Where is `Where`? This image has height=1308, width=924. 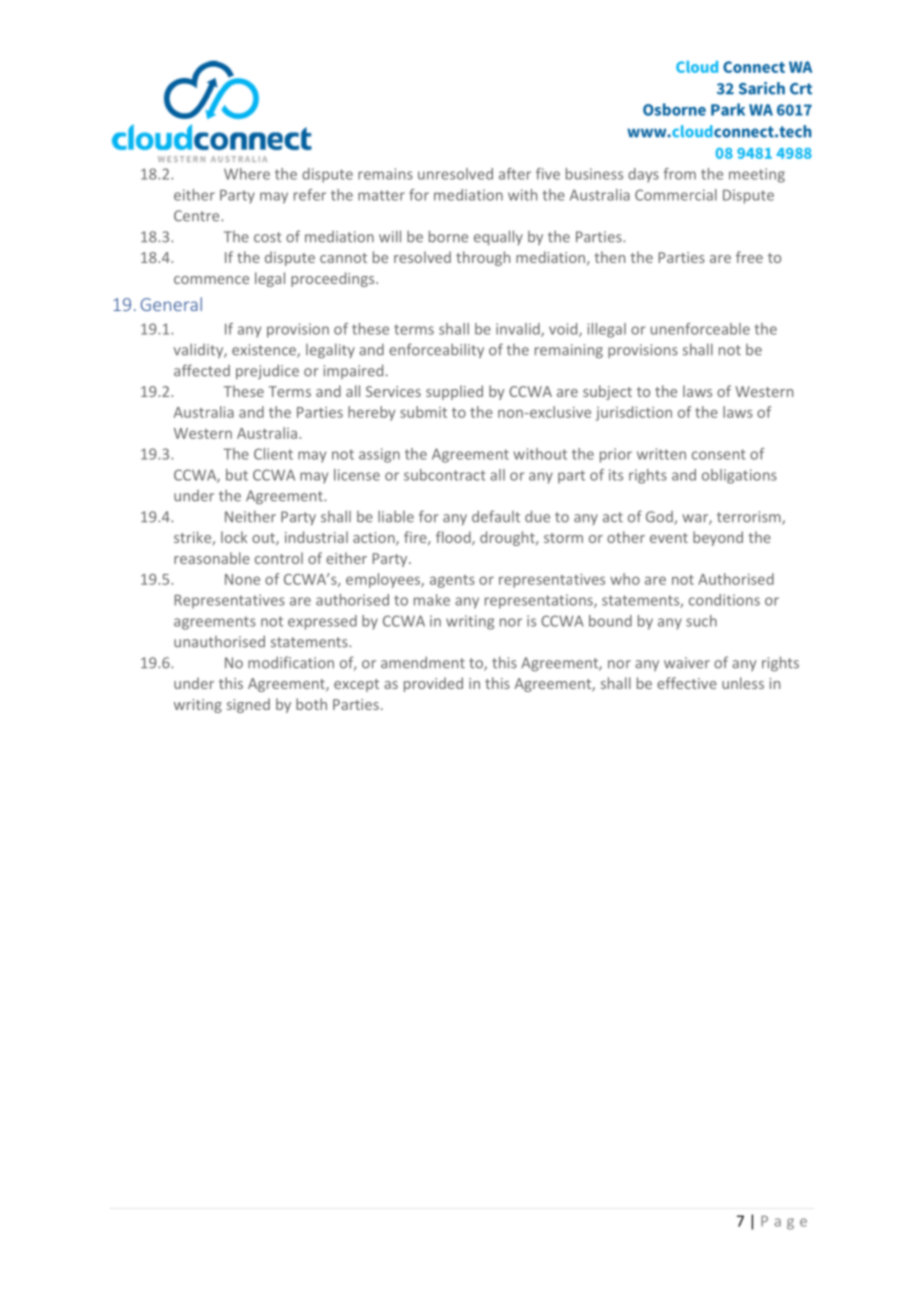 Where is located at coordinates (247, 174).
